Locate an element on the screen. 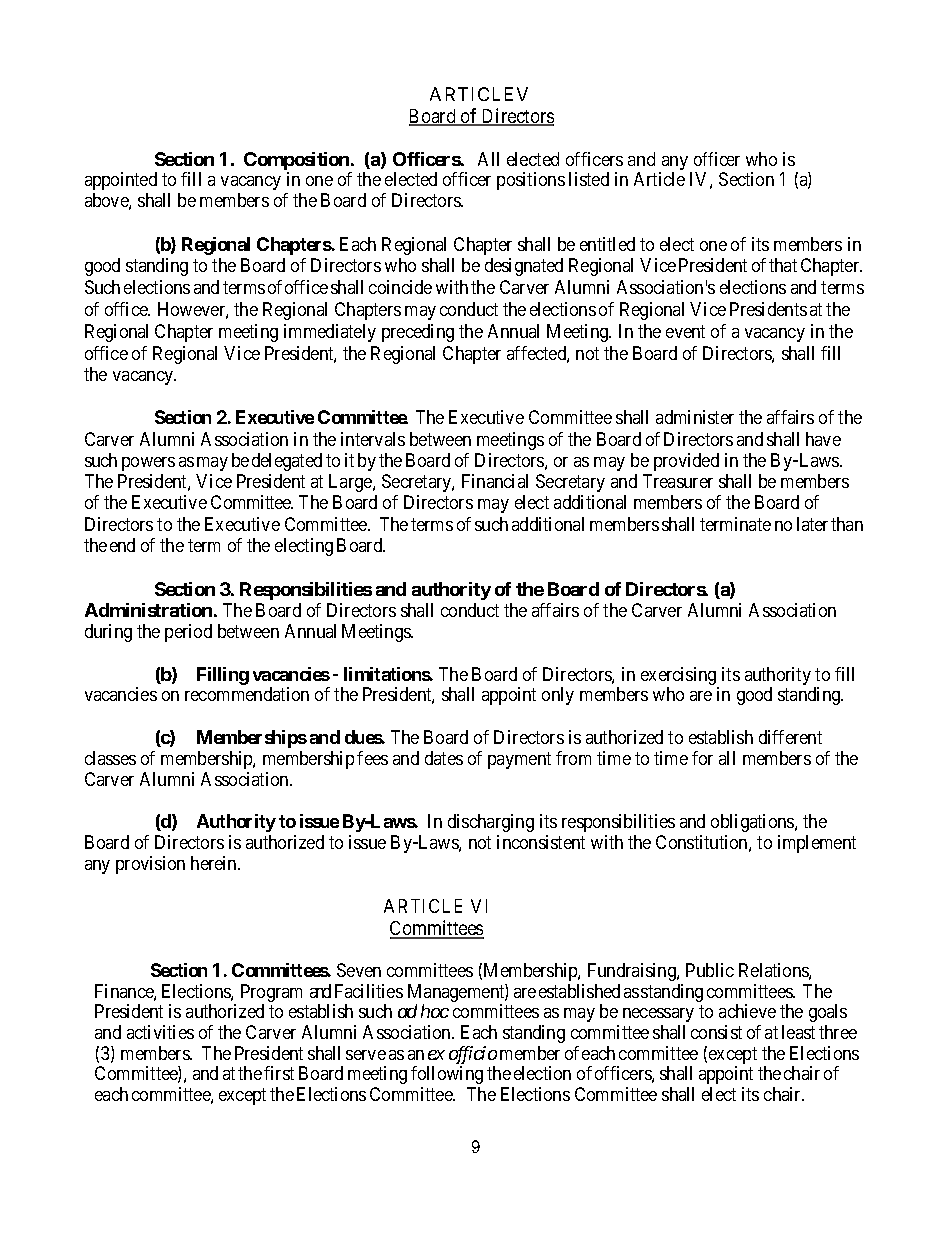 This screenshot has width=952, height=1233. positions is located at coordinates (531, 181).
